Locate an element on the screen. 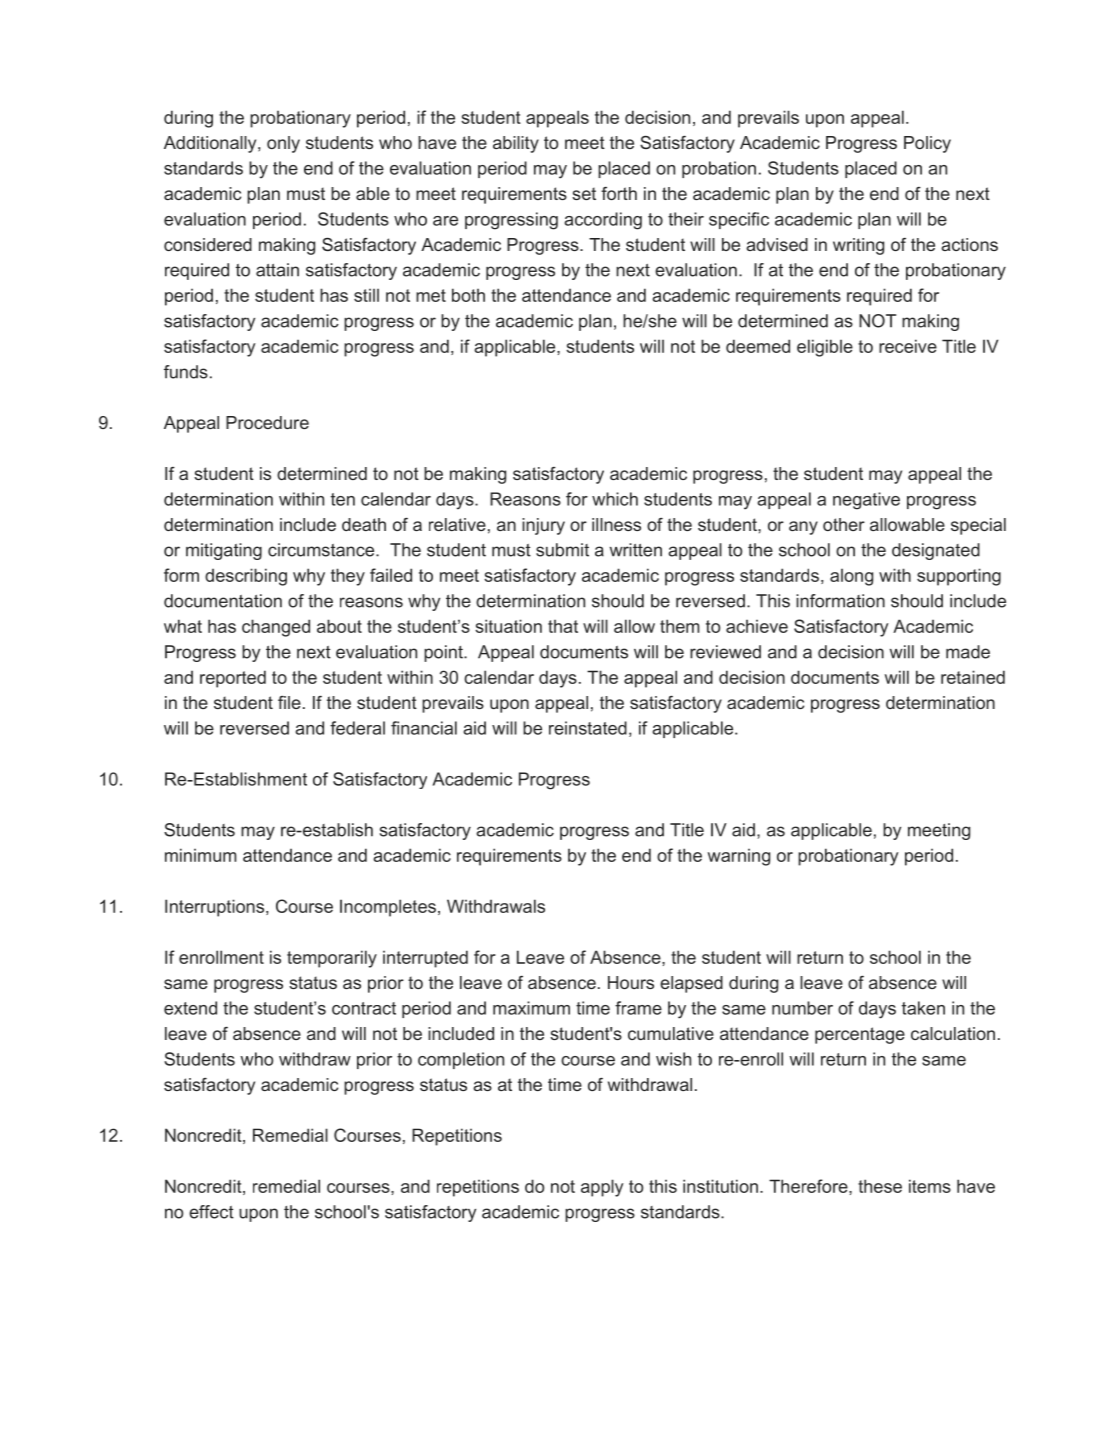  Hours is located at coordinates (631, 982).
